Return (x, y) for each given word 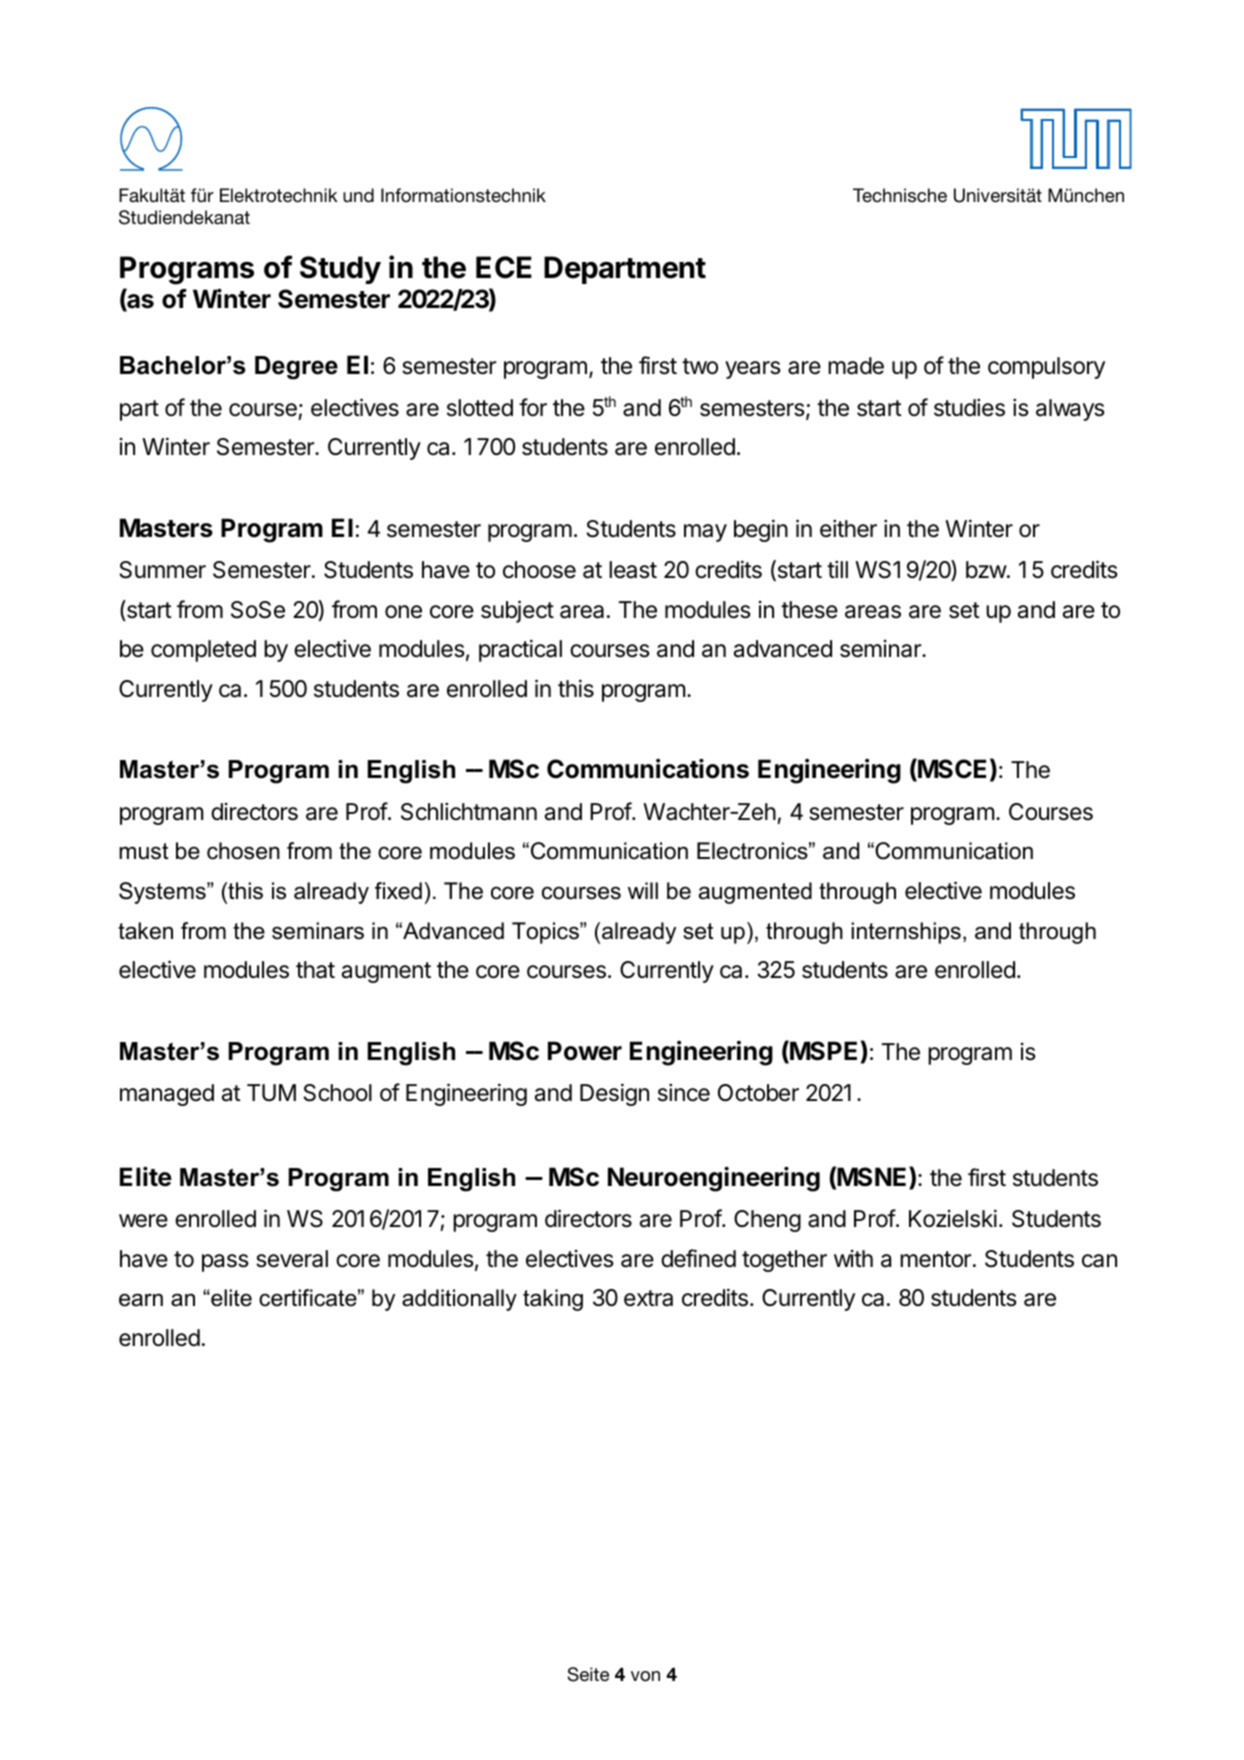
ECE (504, 267)
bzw (987, 569)
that (315, 970)
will (643, 890)
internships (906, 933)
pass (225, 1263)
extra (648, 1298)
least (633, 570)
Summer (162, 570)
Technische (900, 195)
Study (340, 270)
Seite (588, 1674)
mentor (935, 1259)
